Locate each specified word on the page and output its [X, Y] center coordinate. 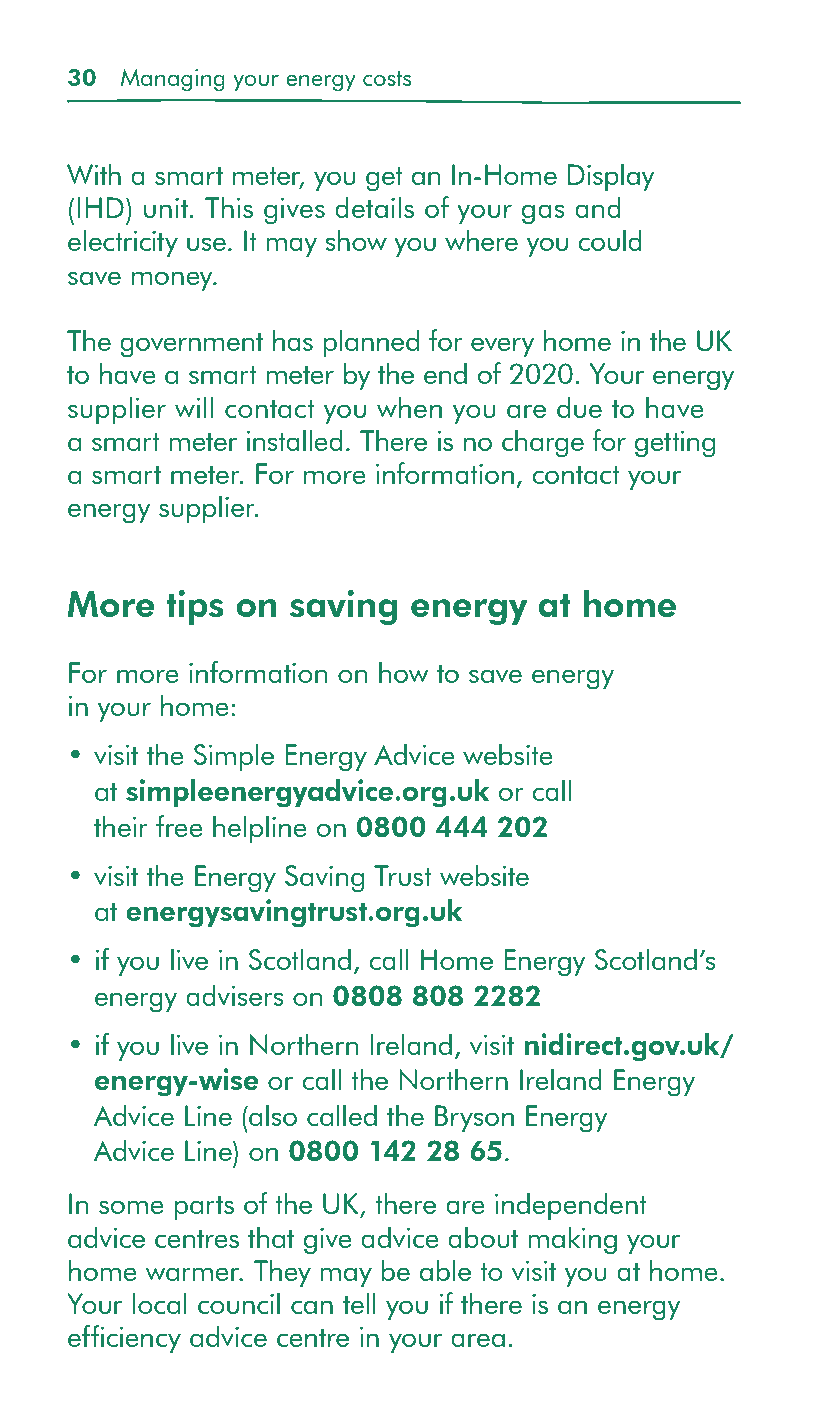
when [409, 407]
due [579, 407]
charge [543, 443]
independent [571, 1206]
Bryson [474, 1118]
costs [387, 78]
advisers [234, 995]
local [160, 1303]
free [179, 826]
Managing [173, 80]
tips [195, 607]
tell [359, 1303]
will [194, 407]
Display [610, 177]
